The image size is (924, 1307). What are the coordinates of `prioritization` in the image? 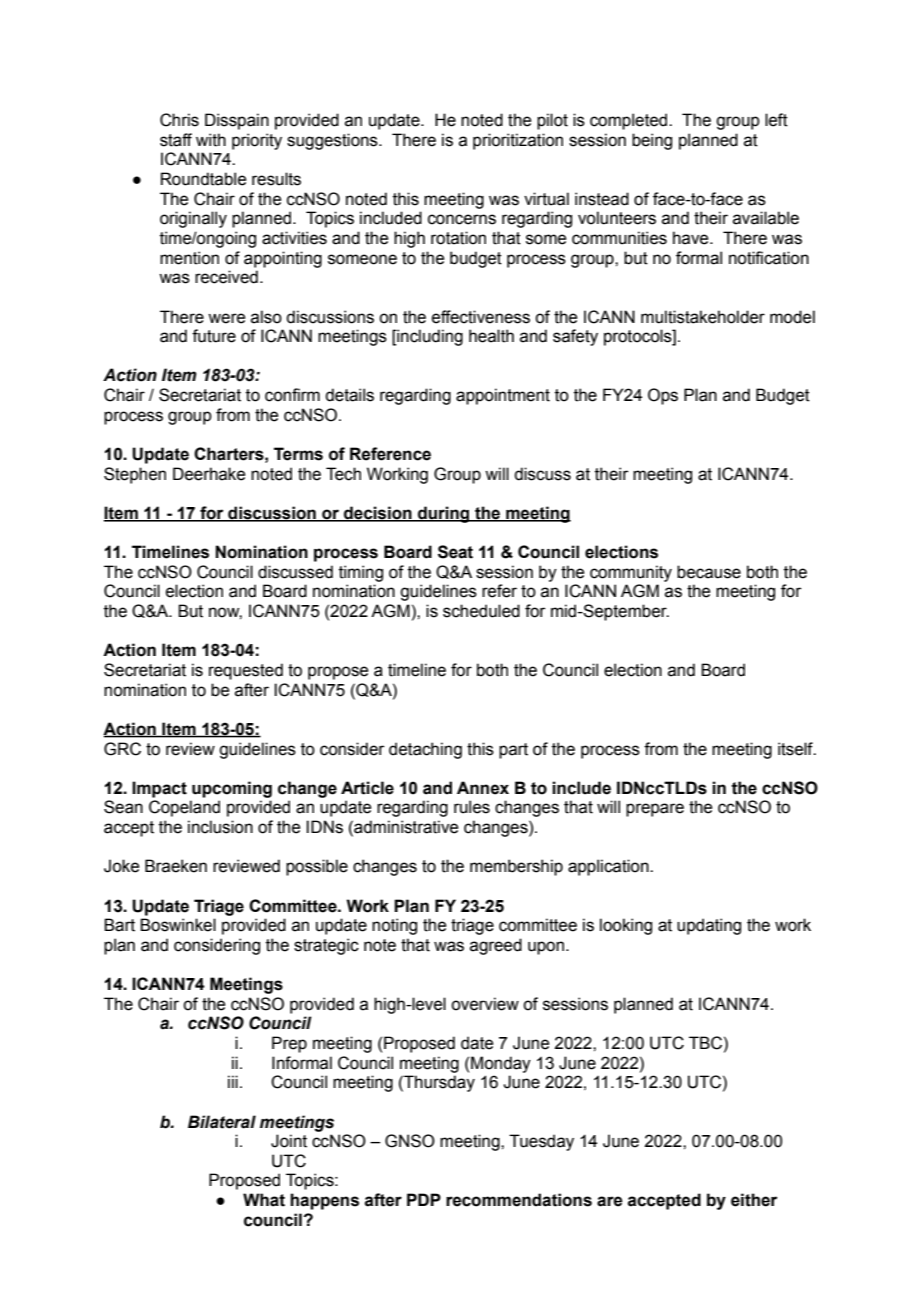 It's located at (518, 141).
